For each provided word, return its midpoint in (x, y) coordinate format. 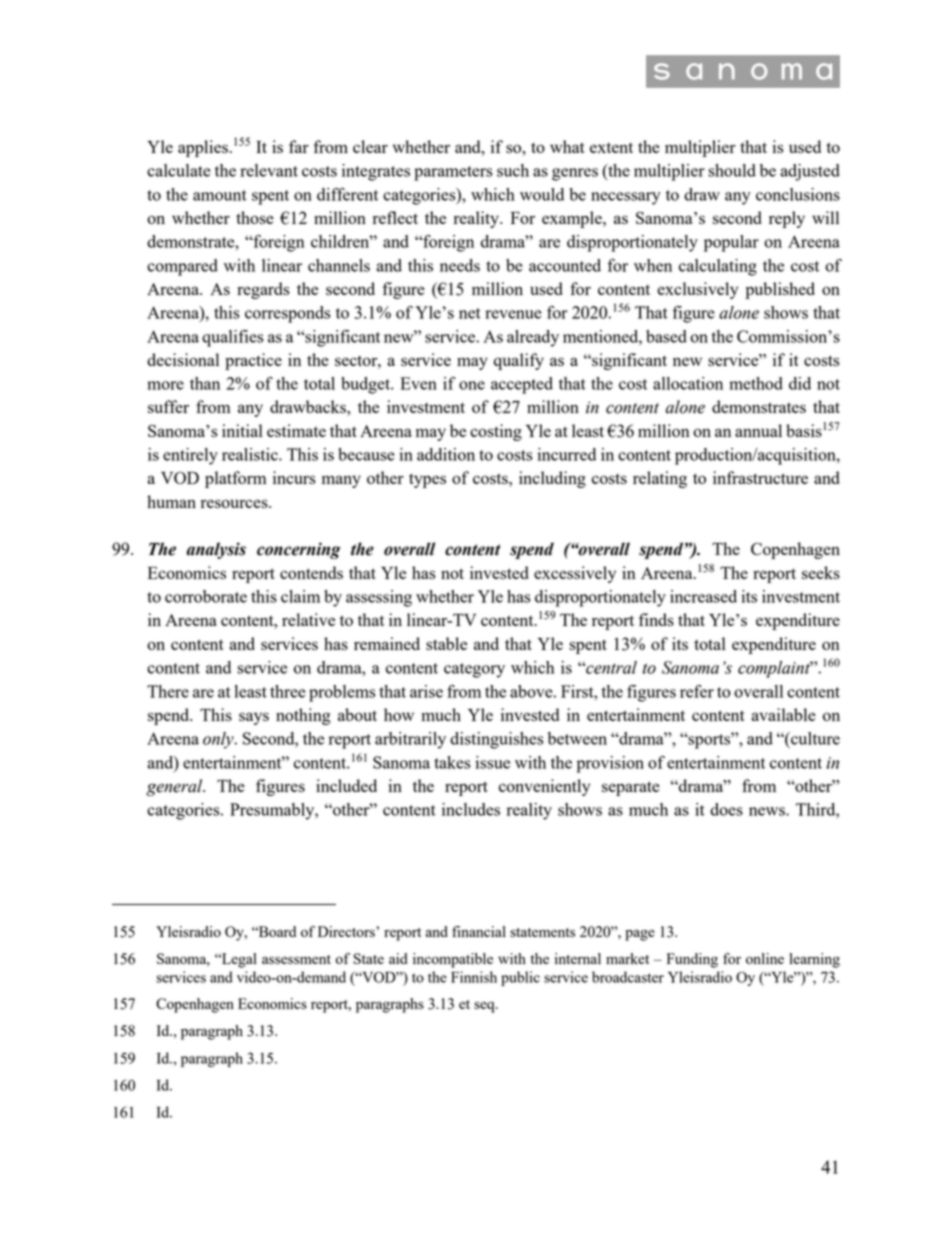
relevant (269, 170)
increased (703, 596)
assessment (296, 959)
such (513, 170)
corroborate (206, 596)
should (732, 170)
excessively (575, 574)
